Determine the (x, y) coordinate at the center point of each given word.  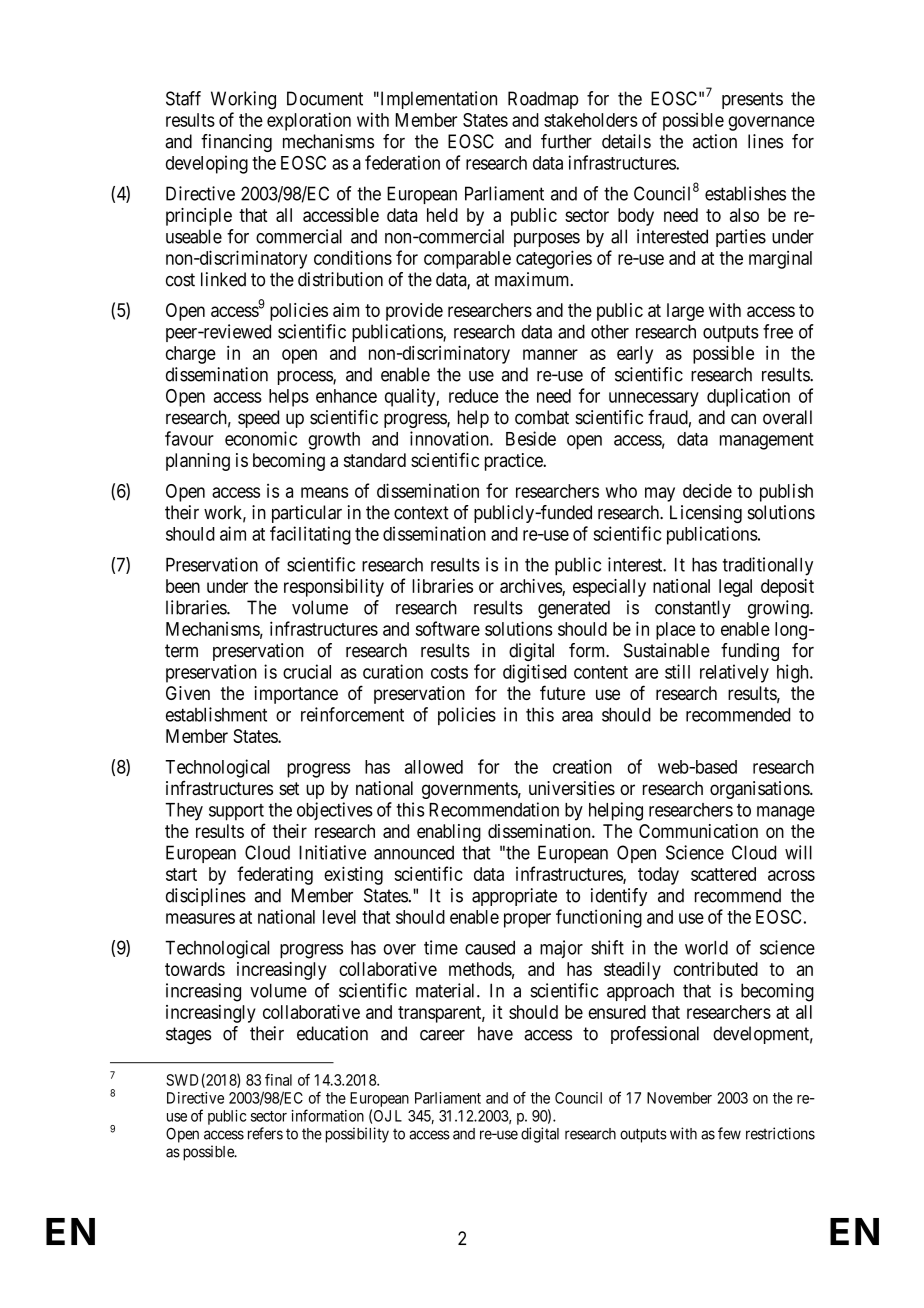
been (183, 586)
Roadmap (543, 100)
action (715, 141)
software (448, 628)
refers (265, 1133)
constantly (693, 609)
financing (236, 143)
